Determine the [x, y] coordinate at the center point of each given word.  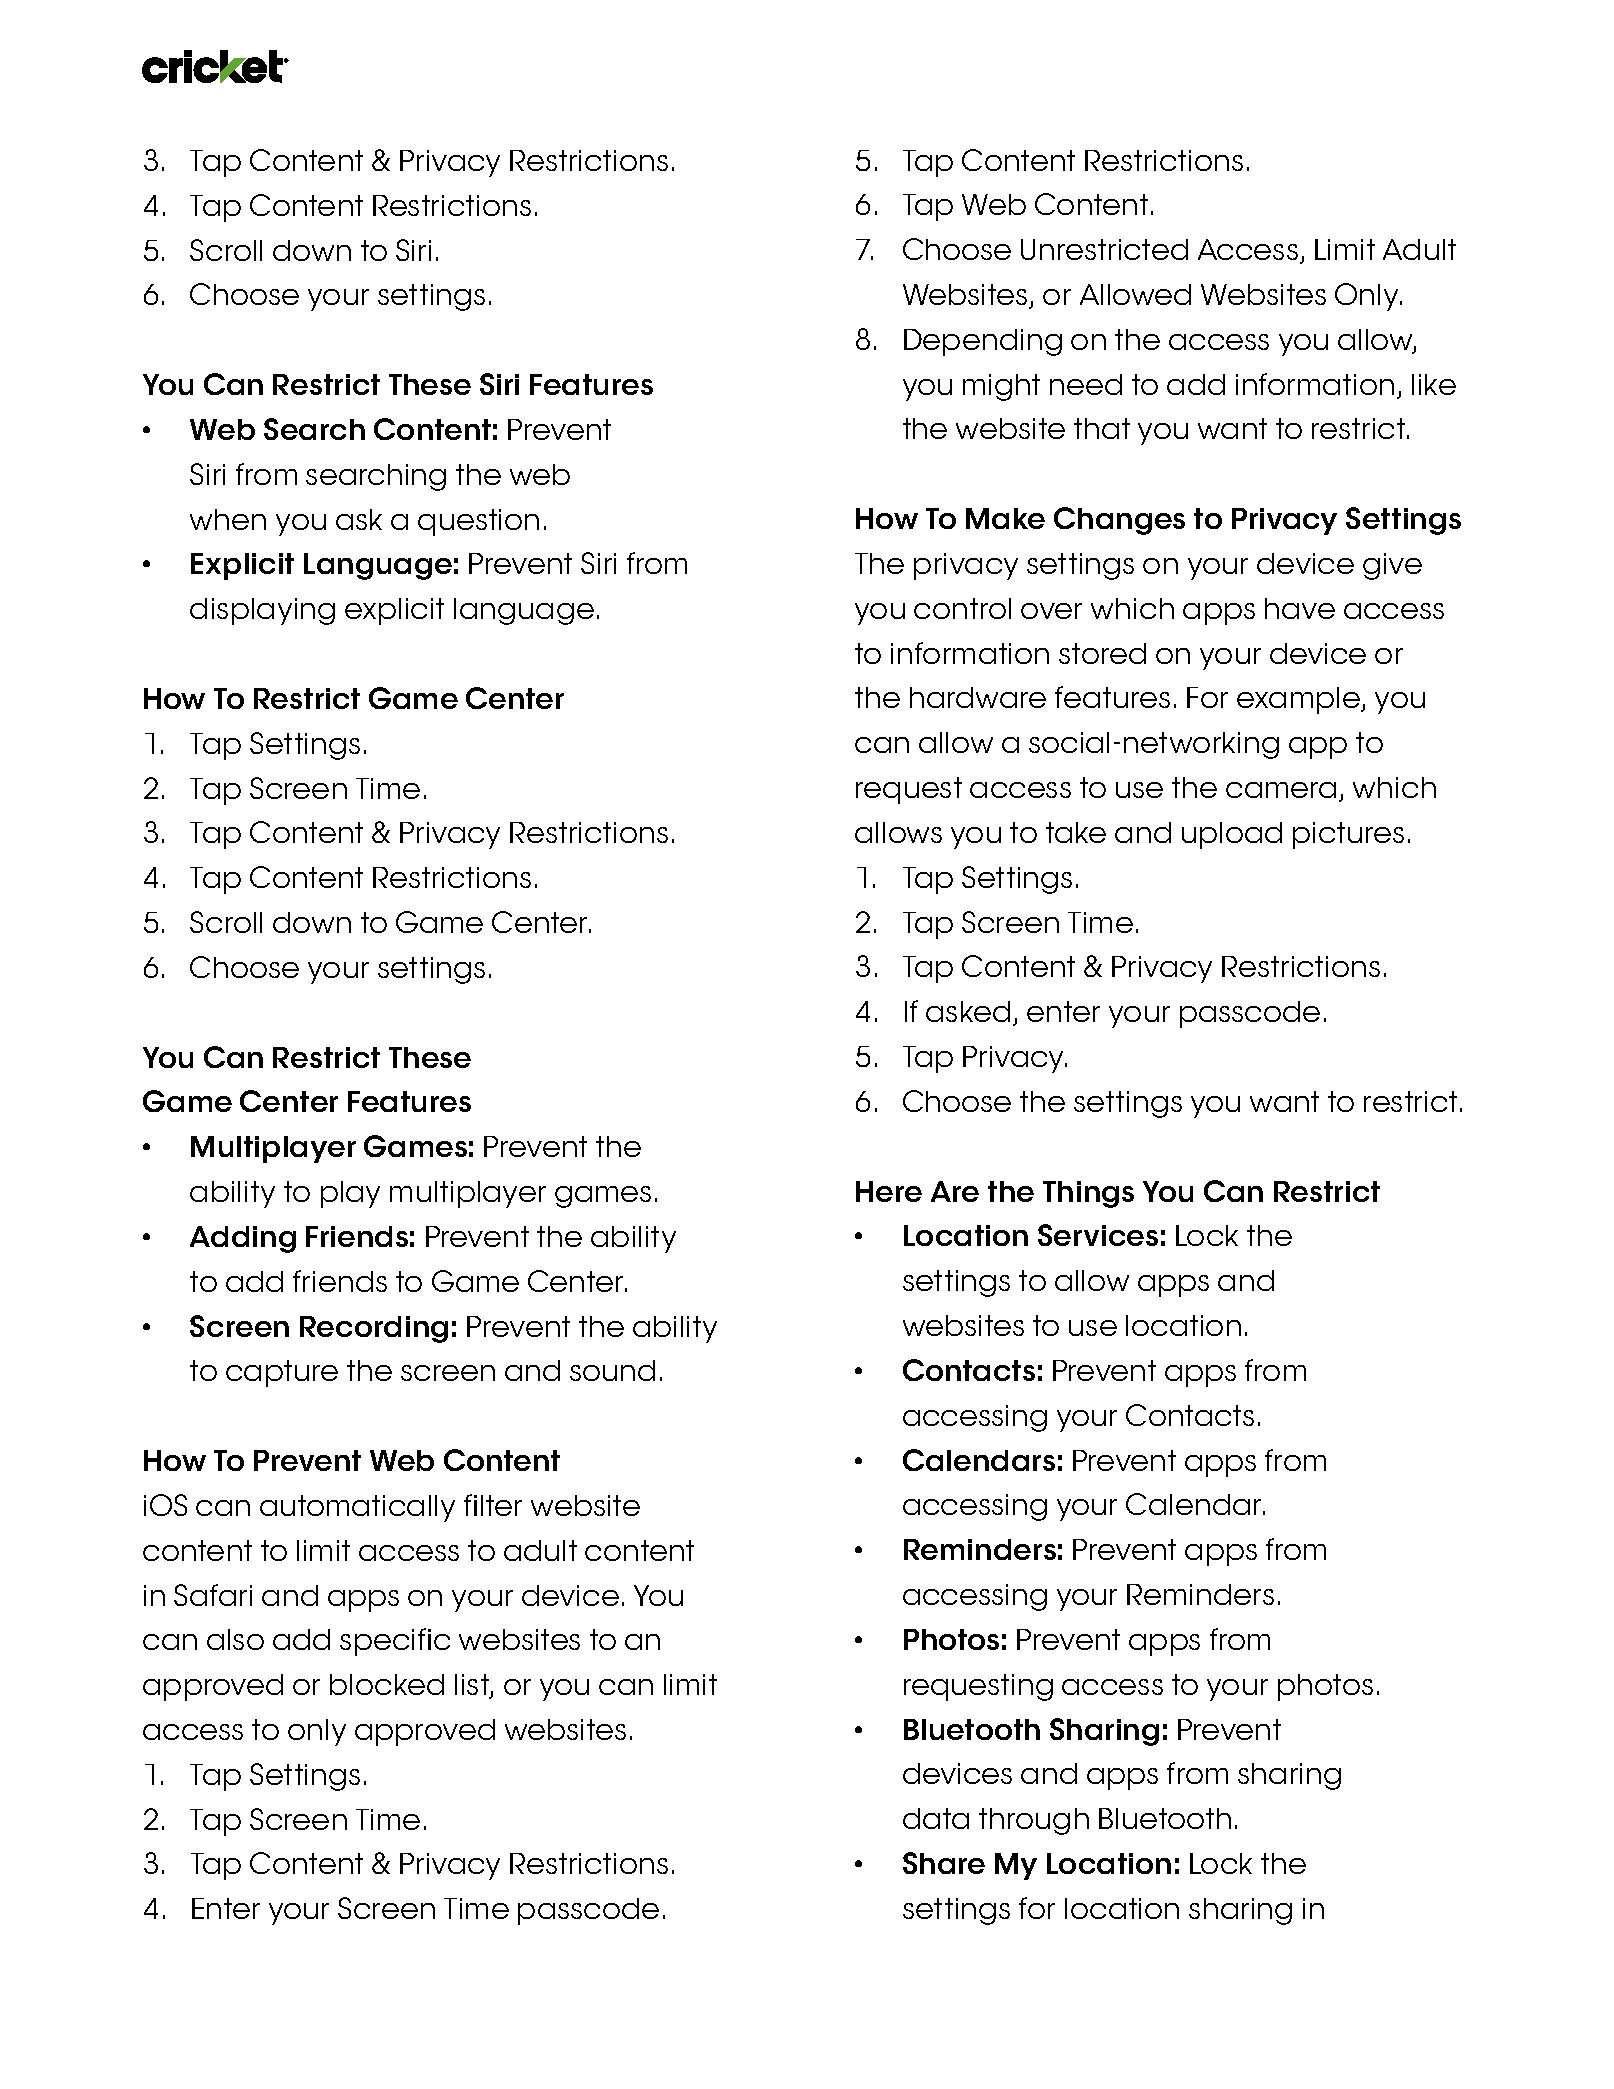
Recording [374, 1329]
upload [1232, 835]
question [478, 522]
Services [1098, 1235]
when [228, 519]
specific [395, 1642]
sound [612, 1370]
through [1034, 1821]
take [1076, 832]
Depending [983, 342]
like [1434, 384]
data [936, 1818]
